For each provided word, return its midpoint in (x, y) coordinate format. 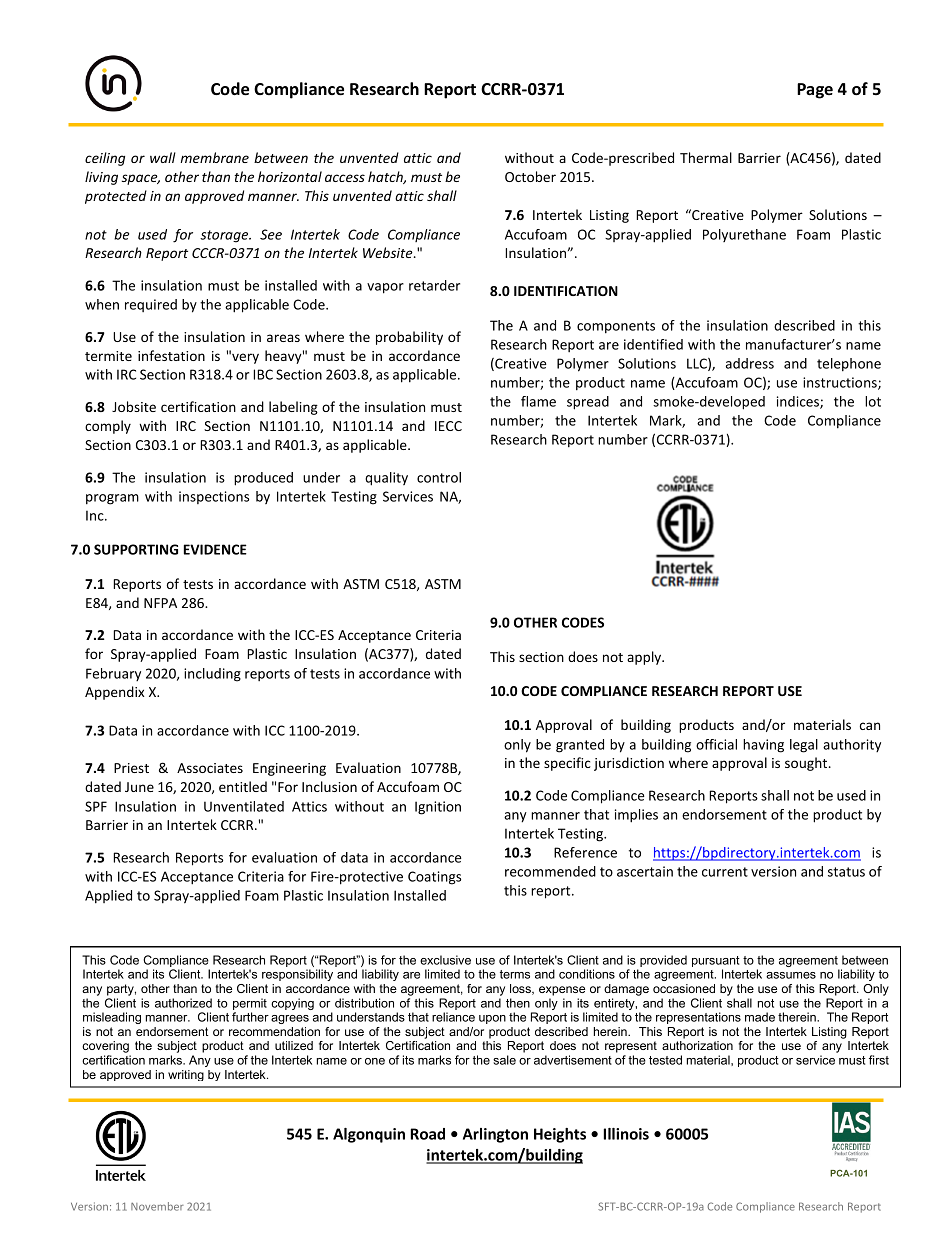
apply (645, 658)
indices (799, 402)
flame (538, 401)
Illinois (626, 1134)
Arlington (495, 1135)
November (157, 1206)
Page (815, 91)
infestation (171, 355)
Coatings (434, 878)
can (870, 726)
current (725, 872)
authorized (183, 1003)
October (530, 176)
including (212, 675)
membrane (215, 157)
